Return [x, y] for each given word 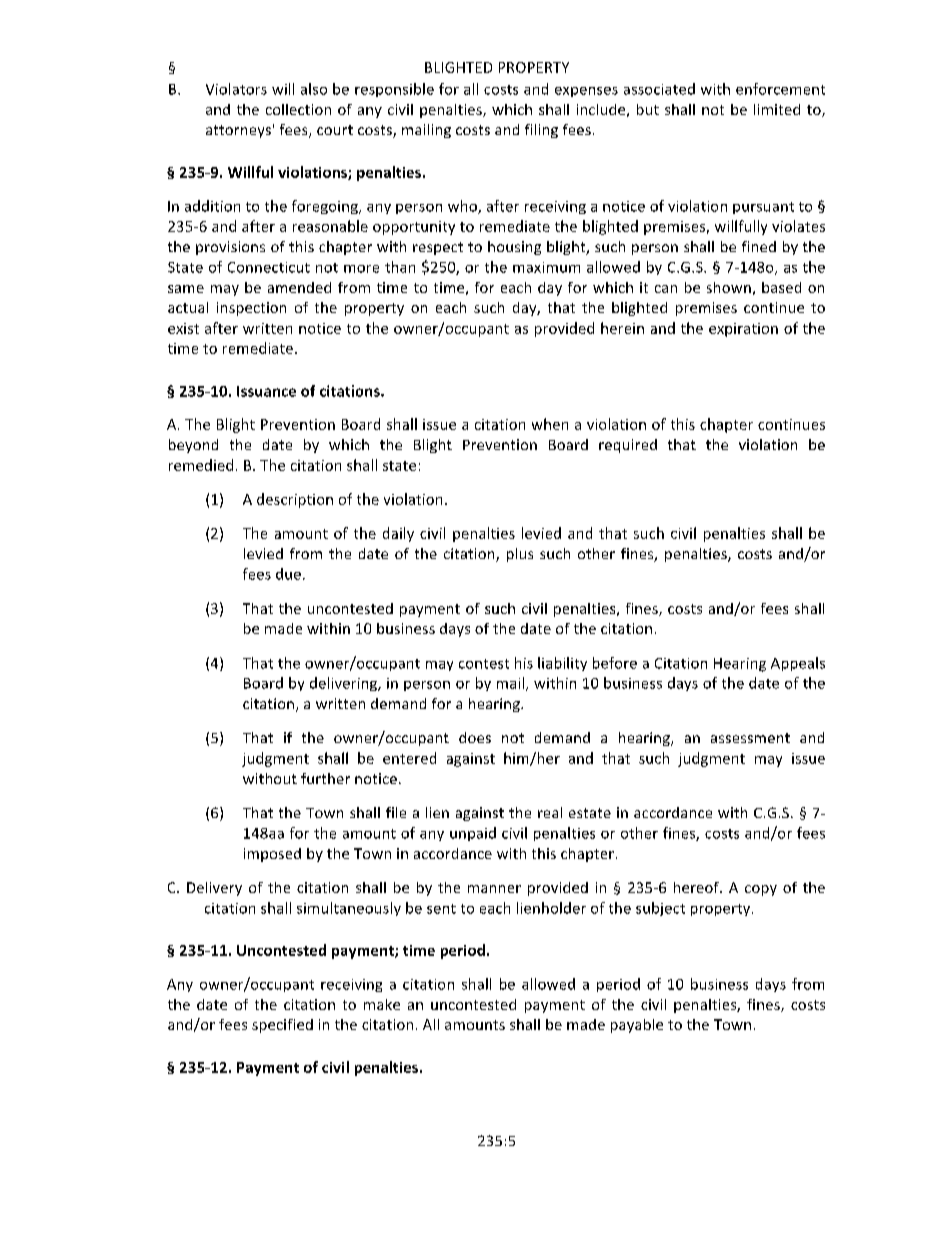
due [288, 574]
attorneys [238, 131]
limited [777, 109]
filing [541, 131]
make [382, 1004]
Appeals [798, 664]
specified [282, 1026]
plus [520, 555]
